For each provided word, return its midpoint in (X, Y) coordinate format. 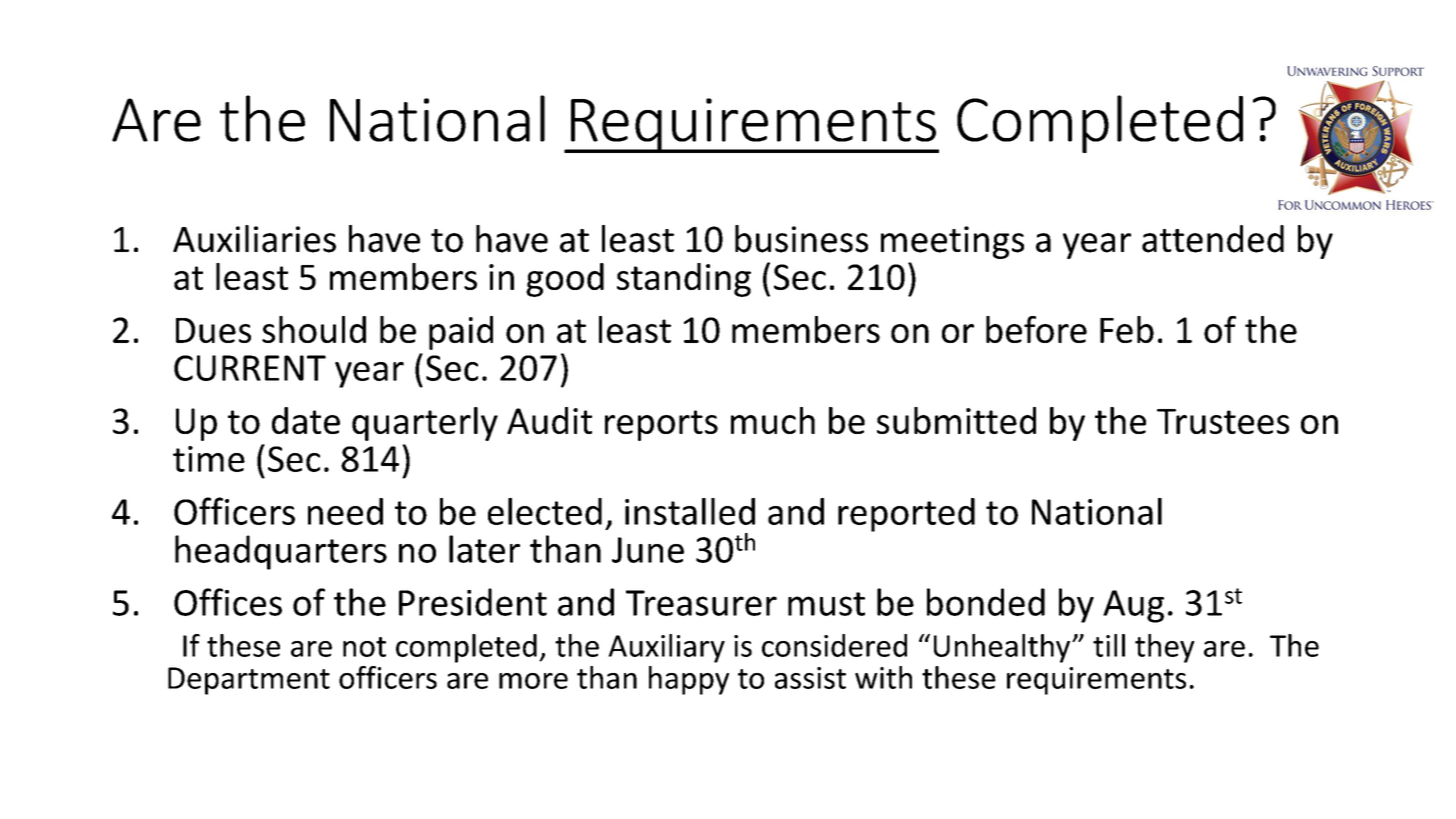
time (209, 459)
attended (1213, 239)
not (364, 647)
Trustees (1223, 421)
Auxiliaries (254, 239)
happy (689, 680)
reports (661, 425)
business (801, 239)
